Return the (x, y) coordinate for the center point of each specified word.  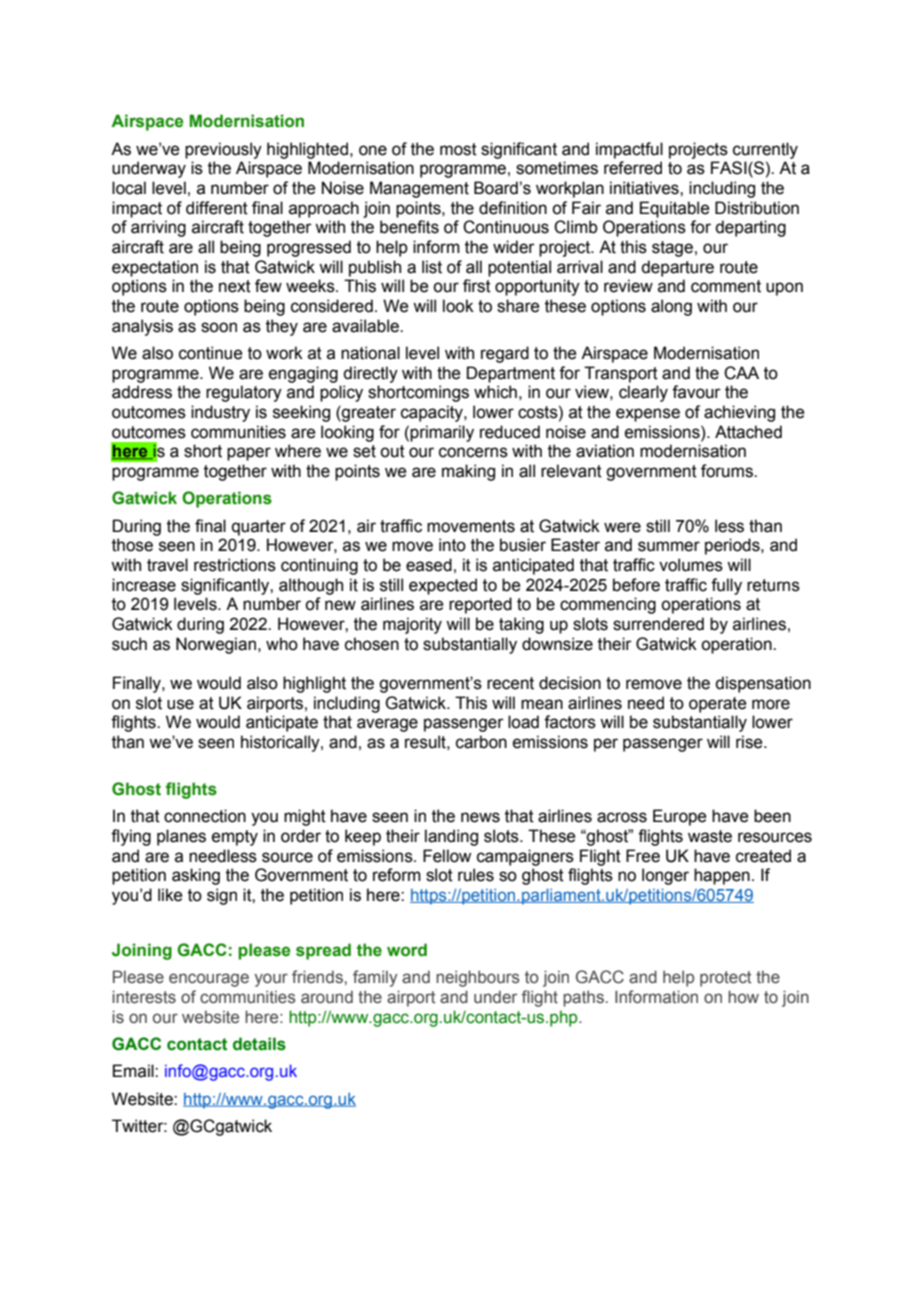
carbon (481, 742)
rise (750, 742)
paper (249, 454)
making (468, 472)
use (180, 704)
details (259, 1044)
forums (728, 471)
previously (223, 150)
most (458, 149)
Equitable (675, 209)
